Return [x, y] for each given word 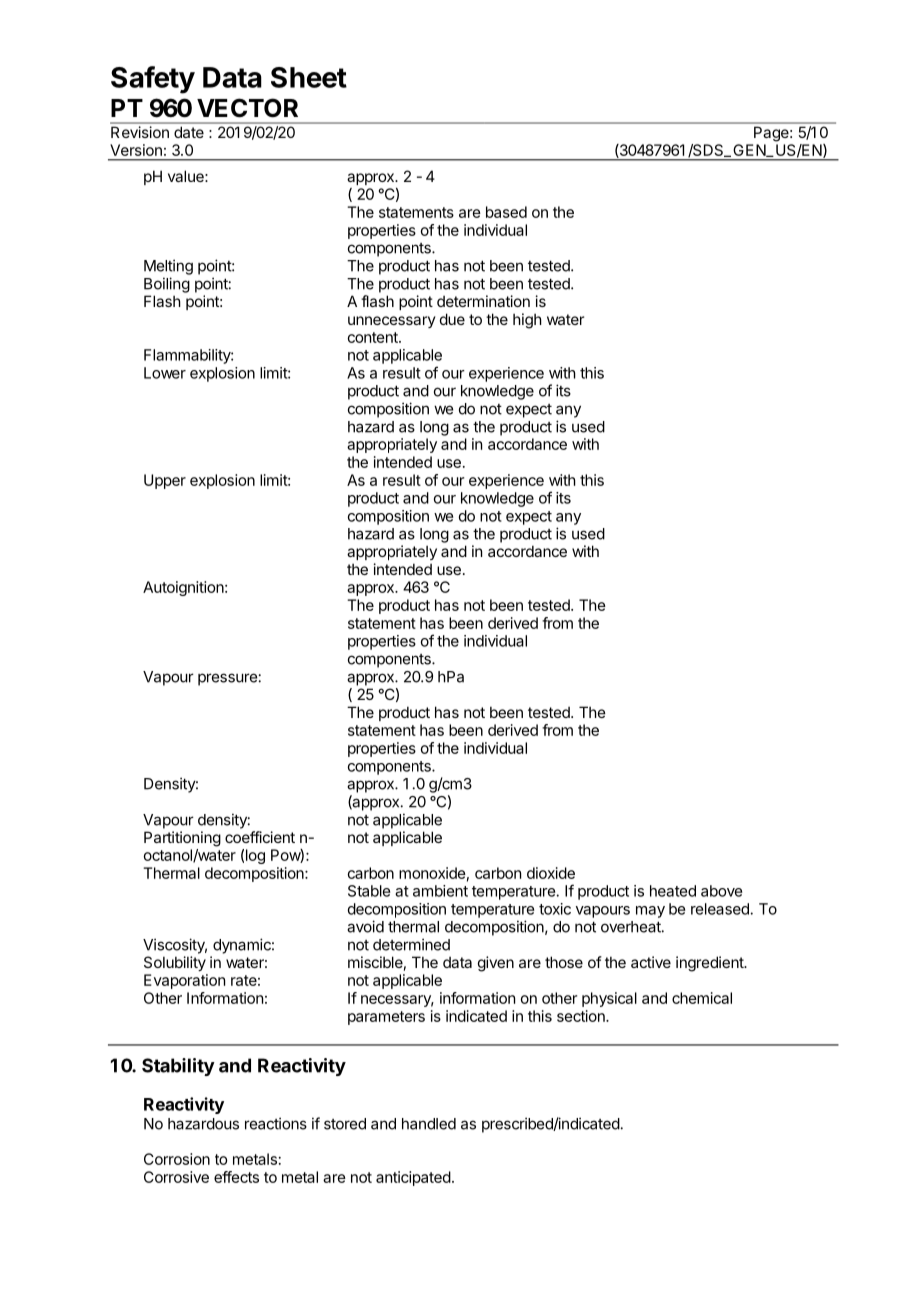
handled [429, 1124]
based [506, 212]
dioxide [551, 873]
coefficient [260, 837]
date [189, 132]
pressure [227, 679]
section [582, 1016]
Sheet [309, 77]
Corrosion [177, 1159]
